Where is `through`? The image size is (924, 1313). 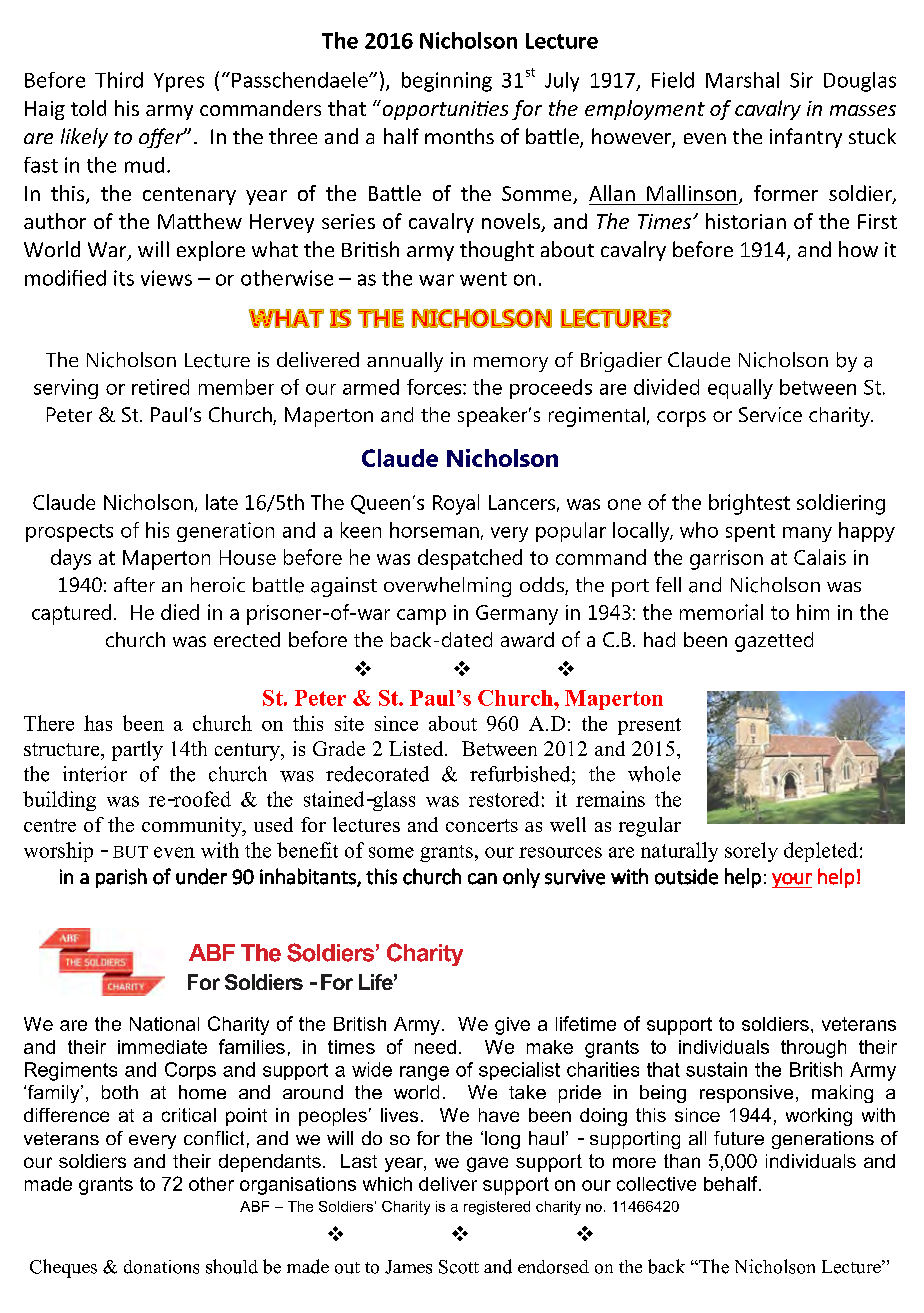
through is located at coordinates (813, 1049).
